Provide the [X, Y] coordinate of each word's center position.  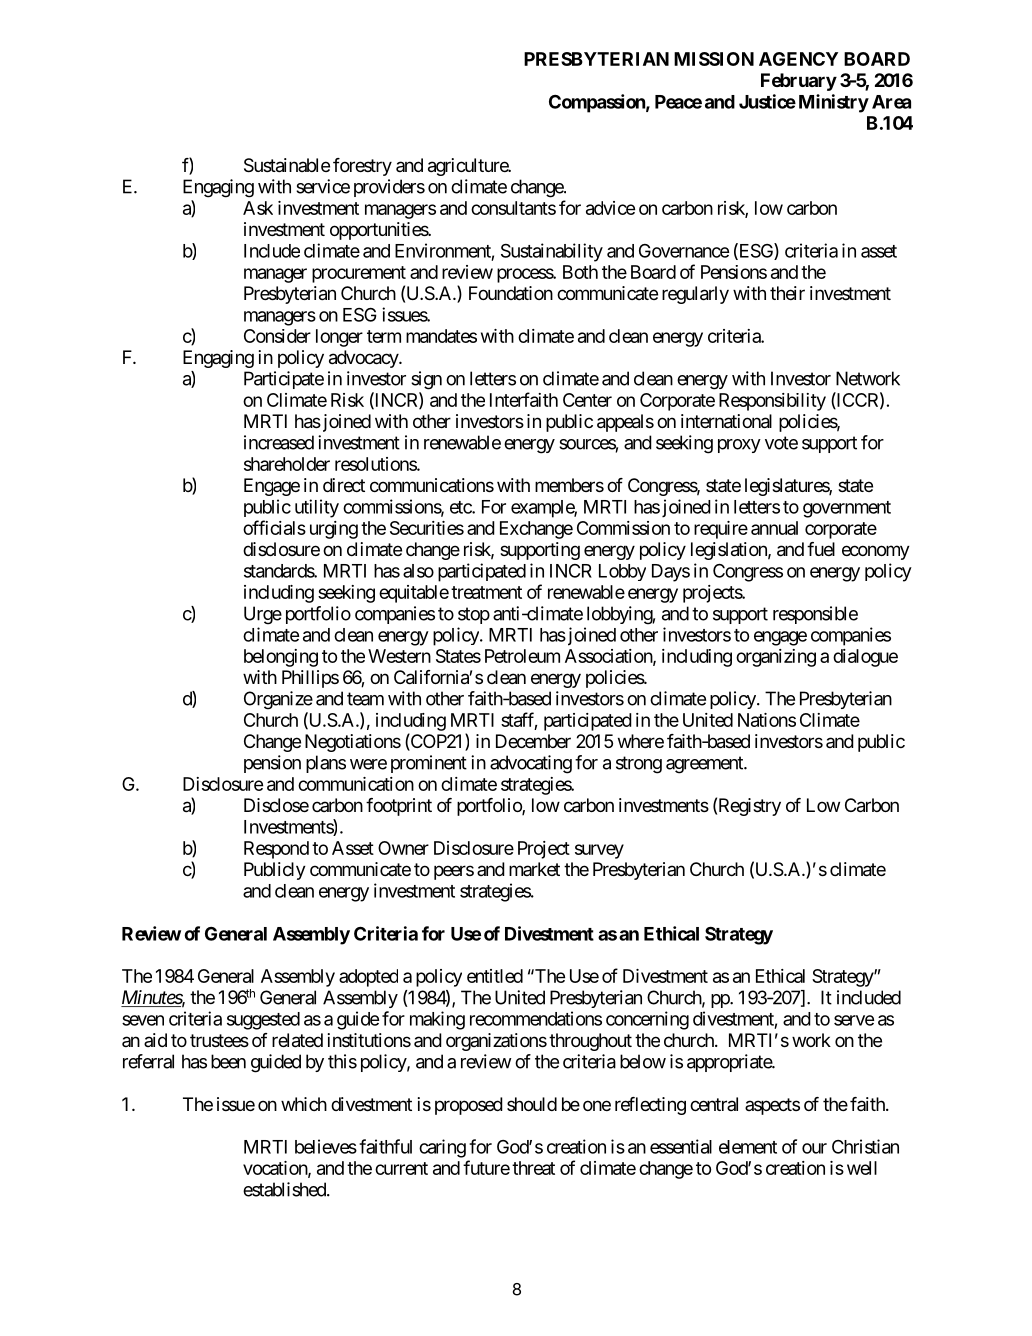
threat [533, 1168]
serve [854, 1020]
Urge [263, 615]
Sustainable [287, 165]
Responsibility [772, 402]
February [799, 82]
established [285, 1189]
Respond [276, 850]
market [534, 869]
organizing [776, 658]
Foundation [511, 293]
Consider [277, 336]
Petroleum [522, 656]
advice [610, 208]
